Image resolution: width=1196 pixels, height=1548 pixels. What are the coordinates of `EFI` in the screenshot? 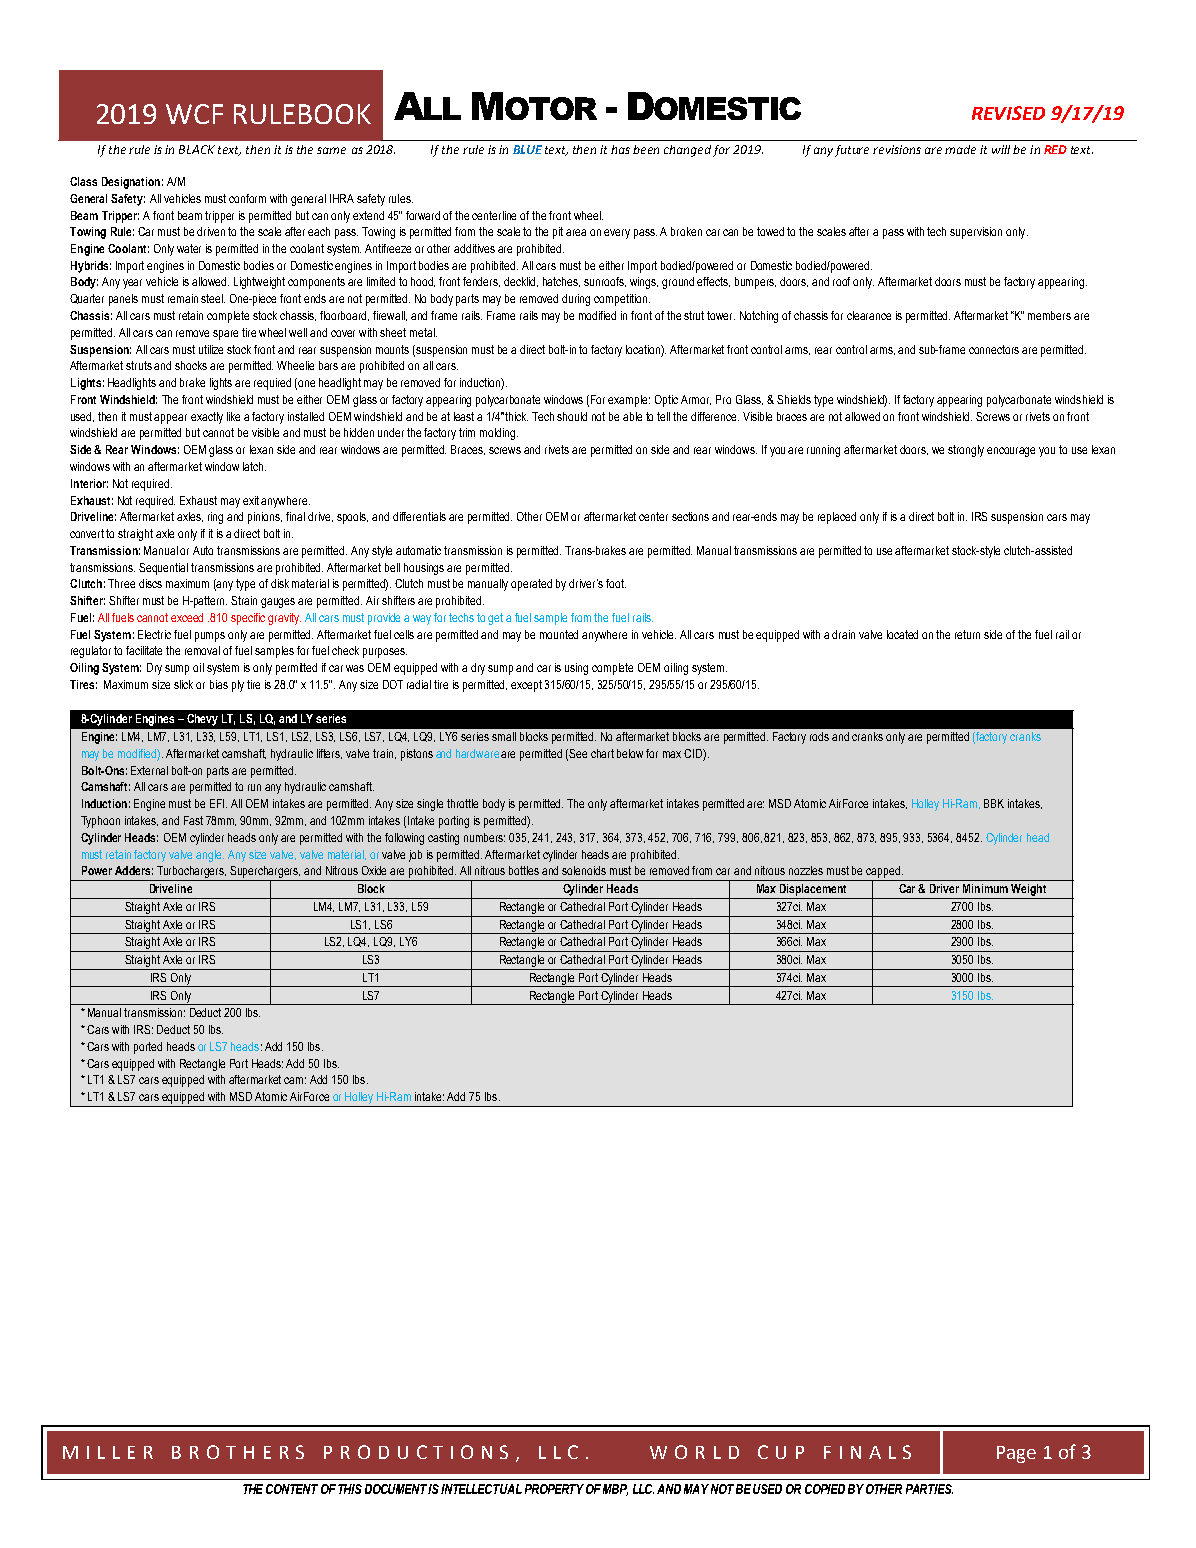 It's located at (218, 803).
